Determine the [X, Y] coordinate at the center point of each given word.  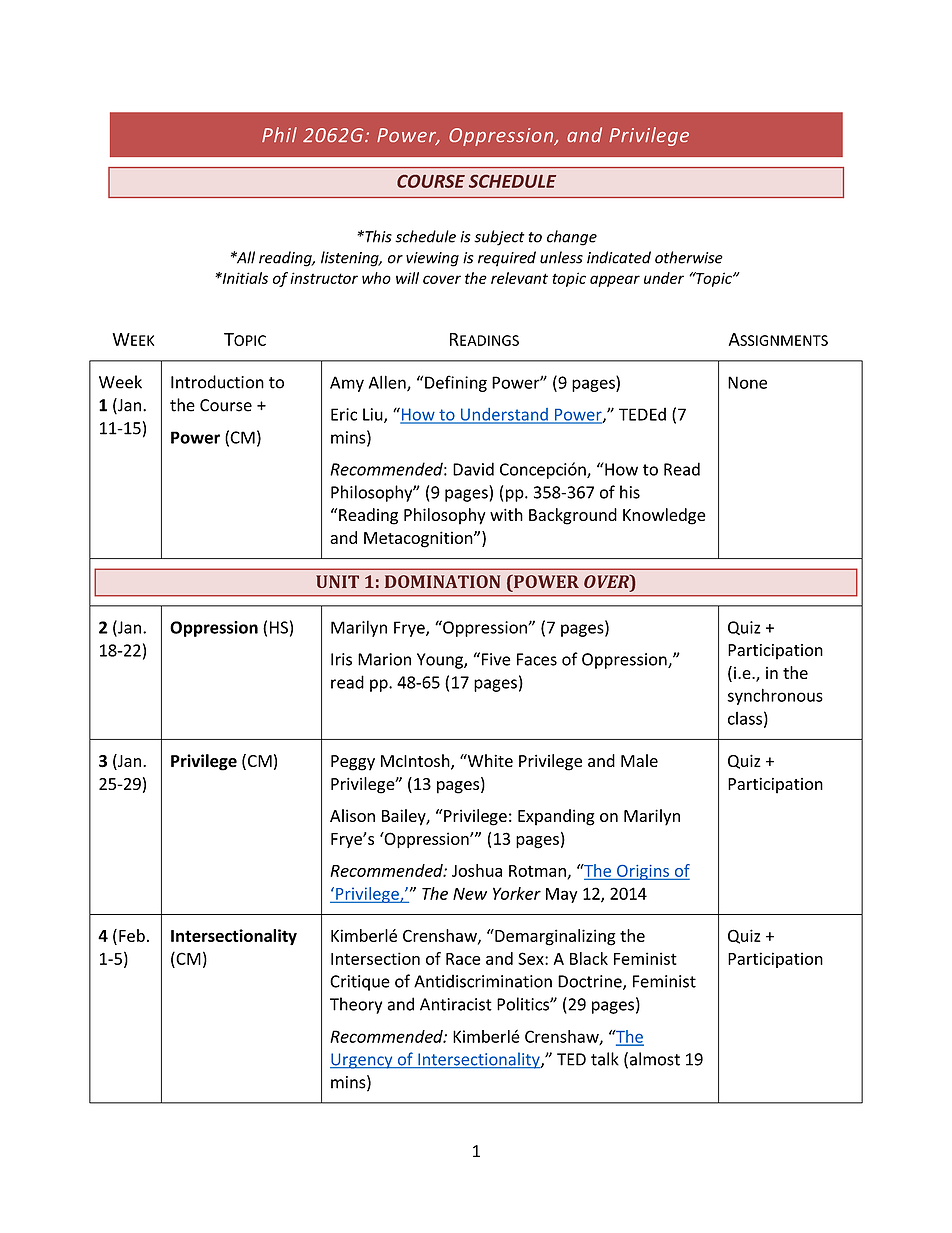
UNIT [337, 581]
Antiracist [456, 1004]
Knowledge [664, 516]
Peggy [353, 763]
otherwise [689, 257]
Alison [352, 815]
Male [639, 760]
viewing [432, 259]
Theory [356, 1005]
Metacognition [419, 539]
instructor [324, 278]
